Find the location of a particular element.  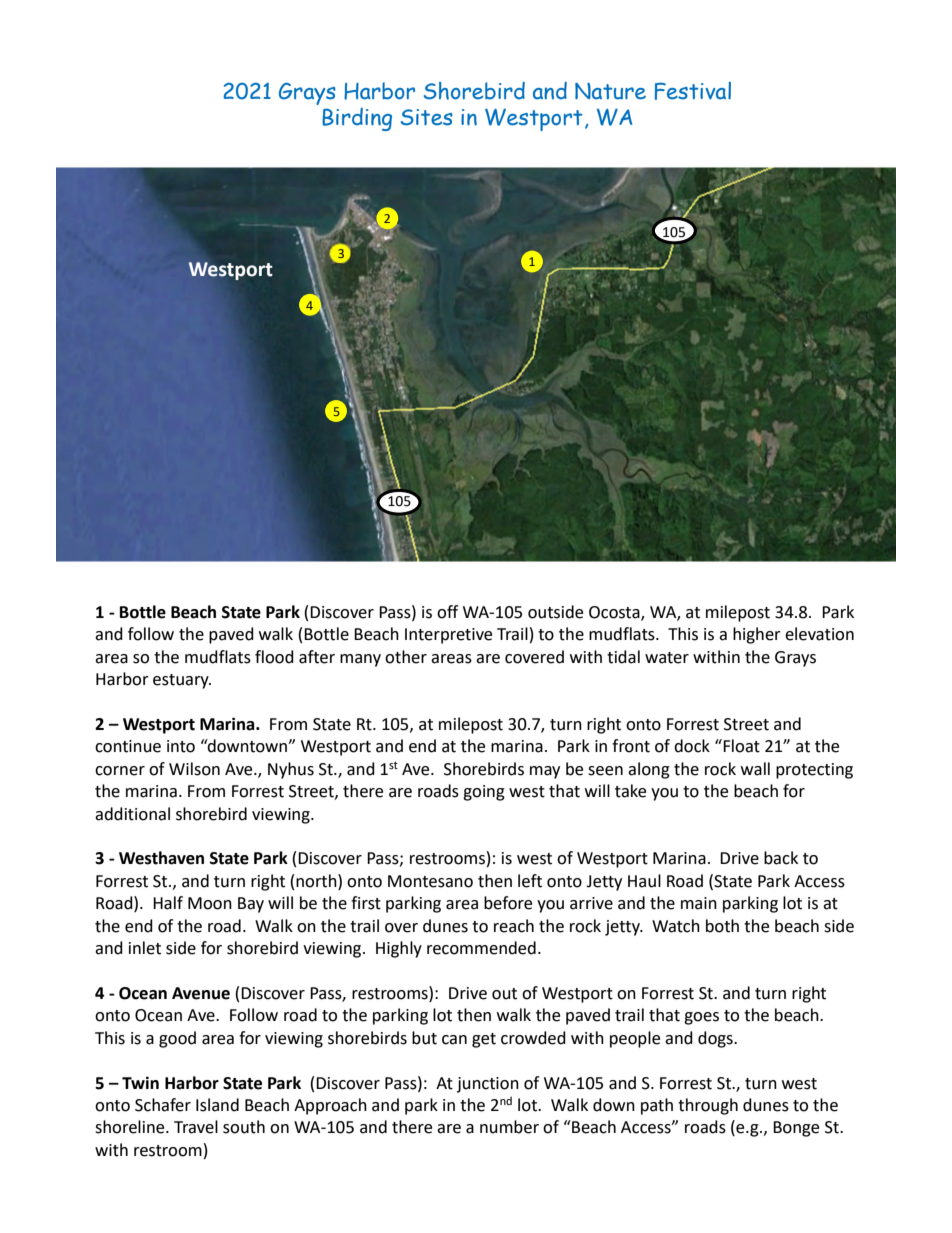

left is located at coordinates (530, 881).
